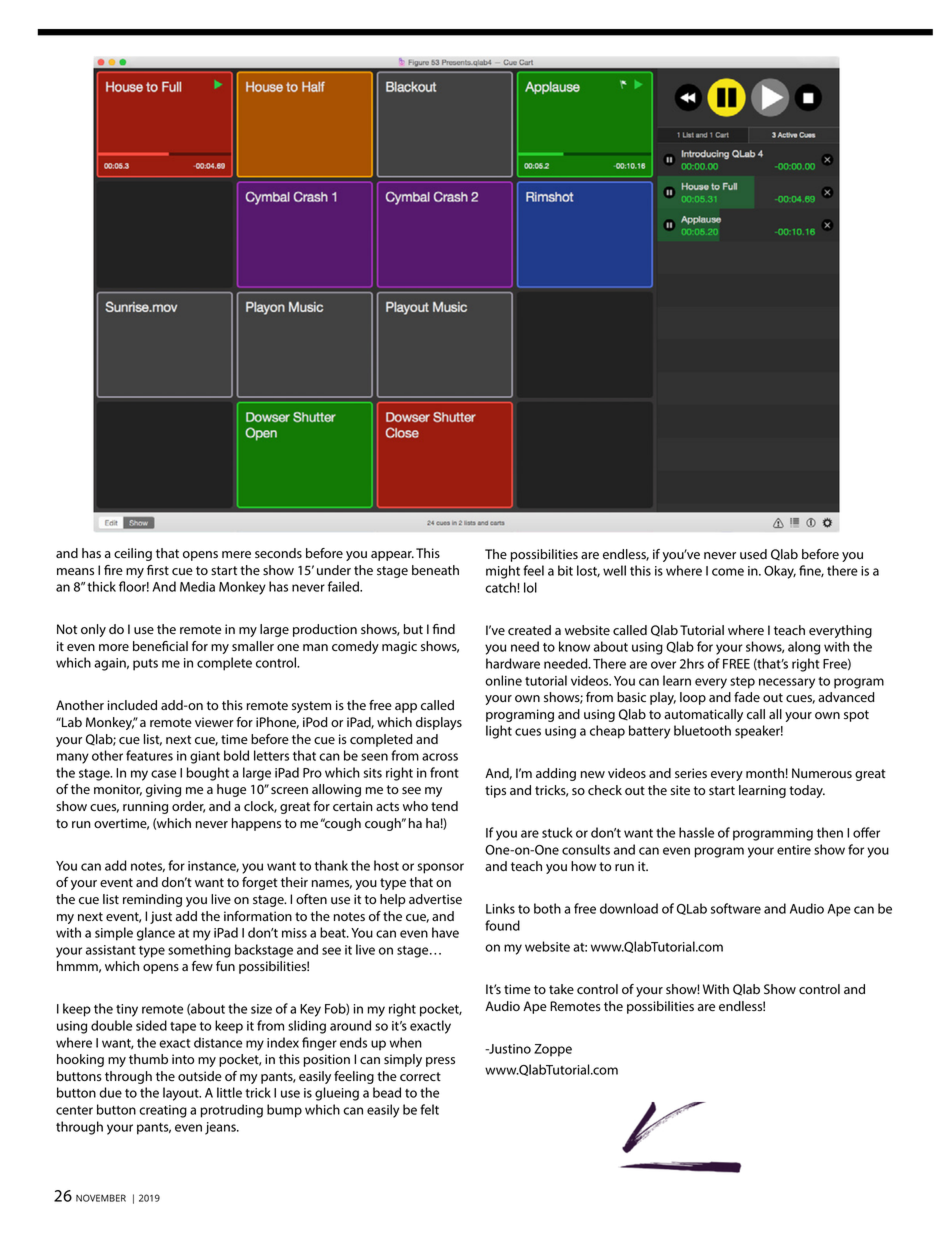 Image resolution: width=952 pixels, height=1233 pixels. I want to click on entire, so click(794, 850).
